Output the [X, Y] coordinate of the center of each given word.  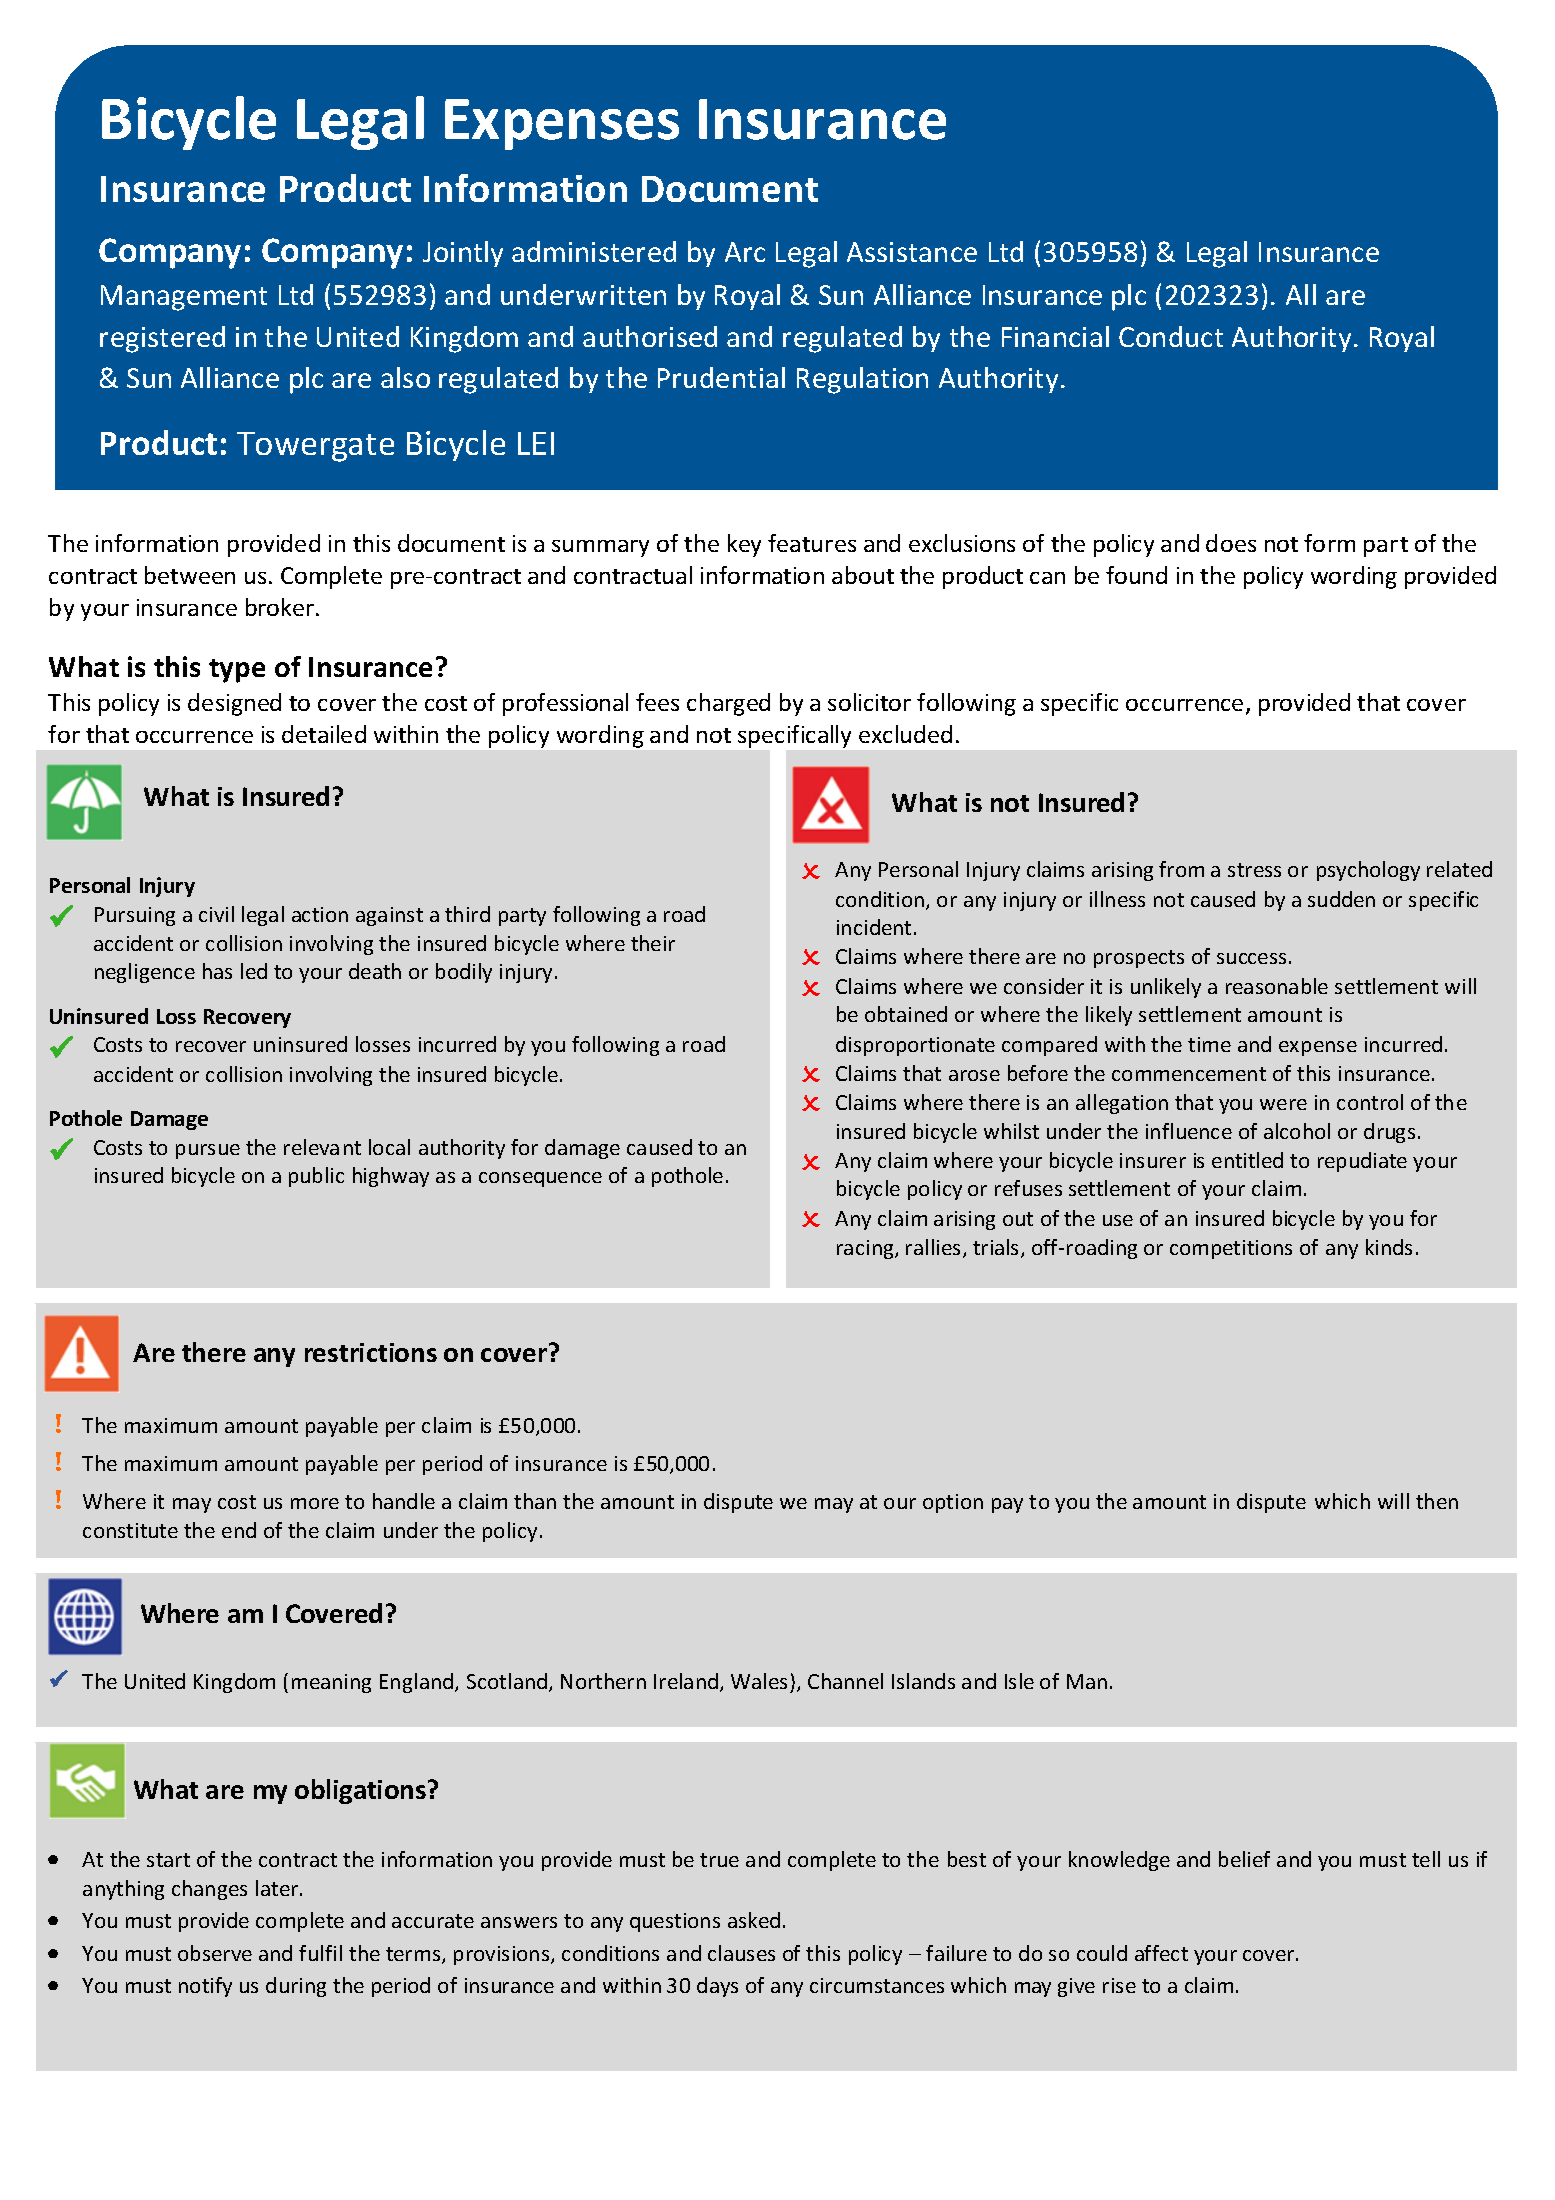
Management [184, 298]
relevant [322, 1147]
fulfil [320, 1953]
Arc [745, 252]
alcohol [1297, 1131]
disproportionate [915, 1046]
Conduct [1171, 336]
